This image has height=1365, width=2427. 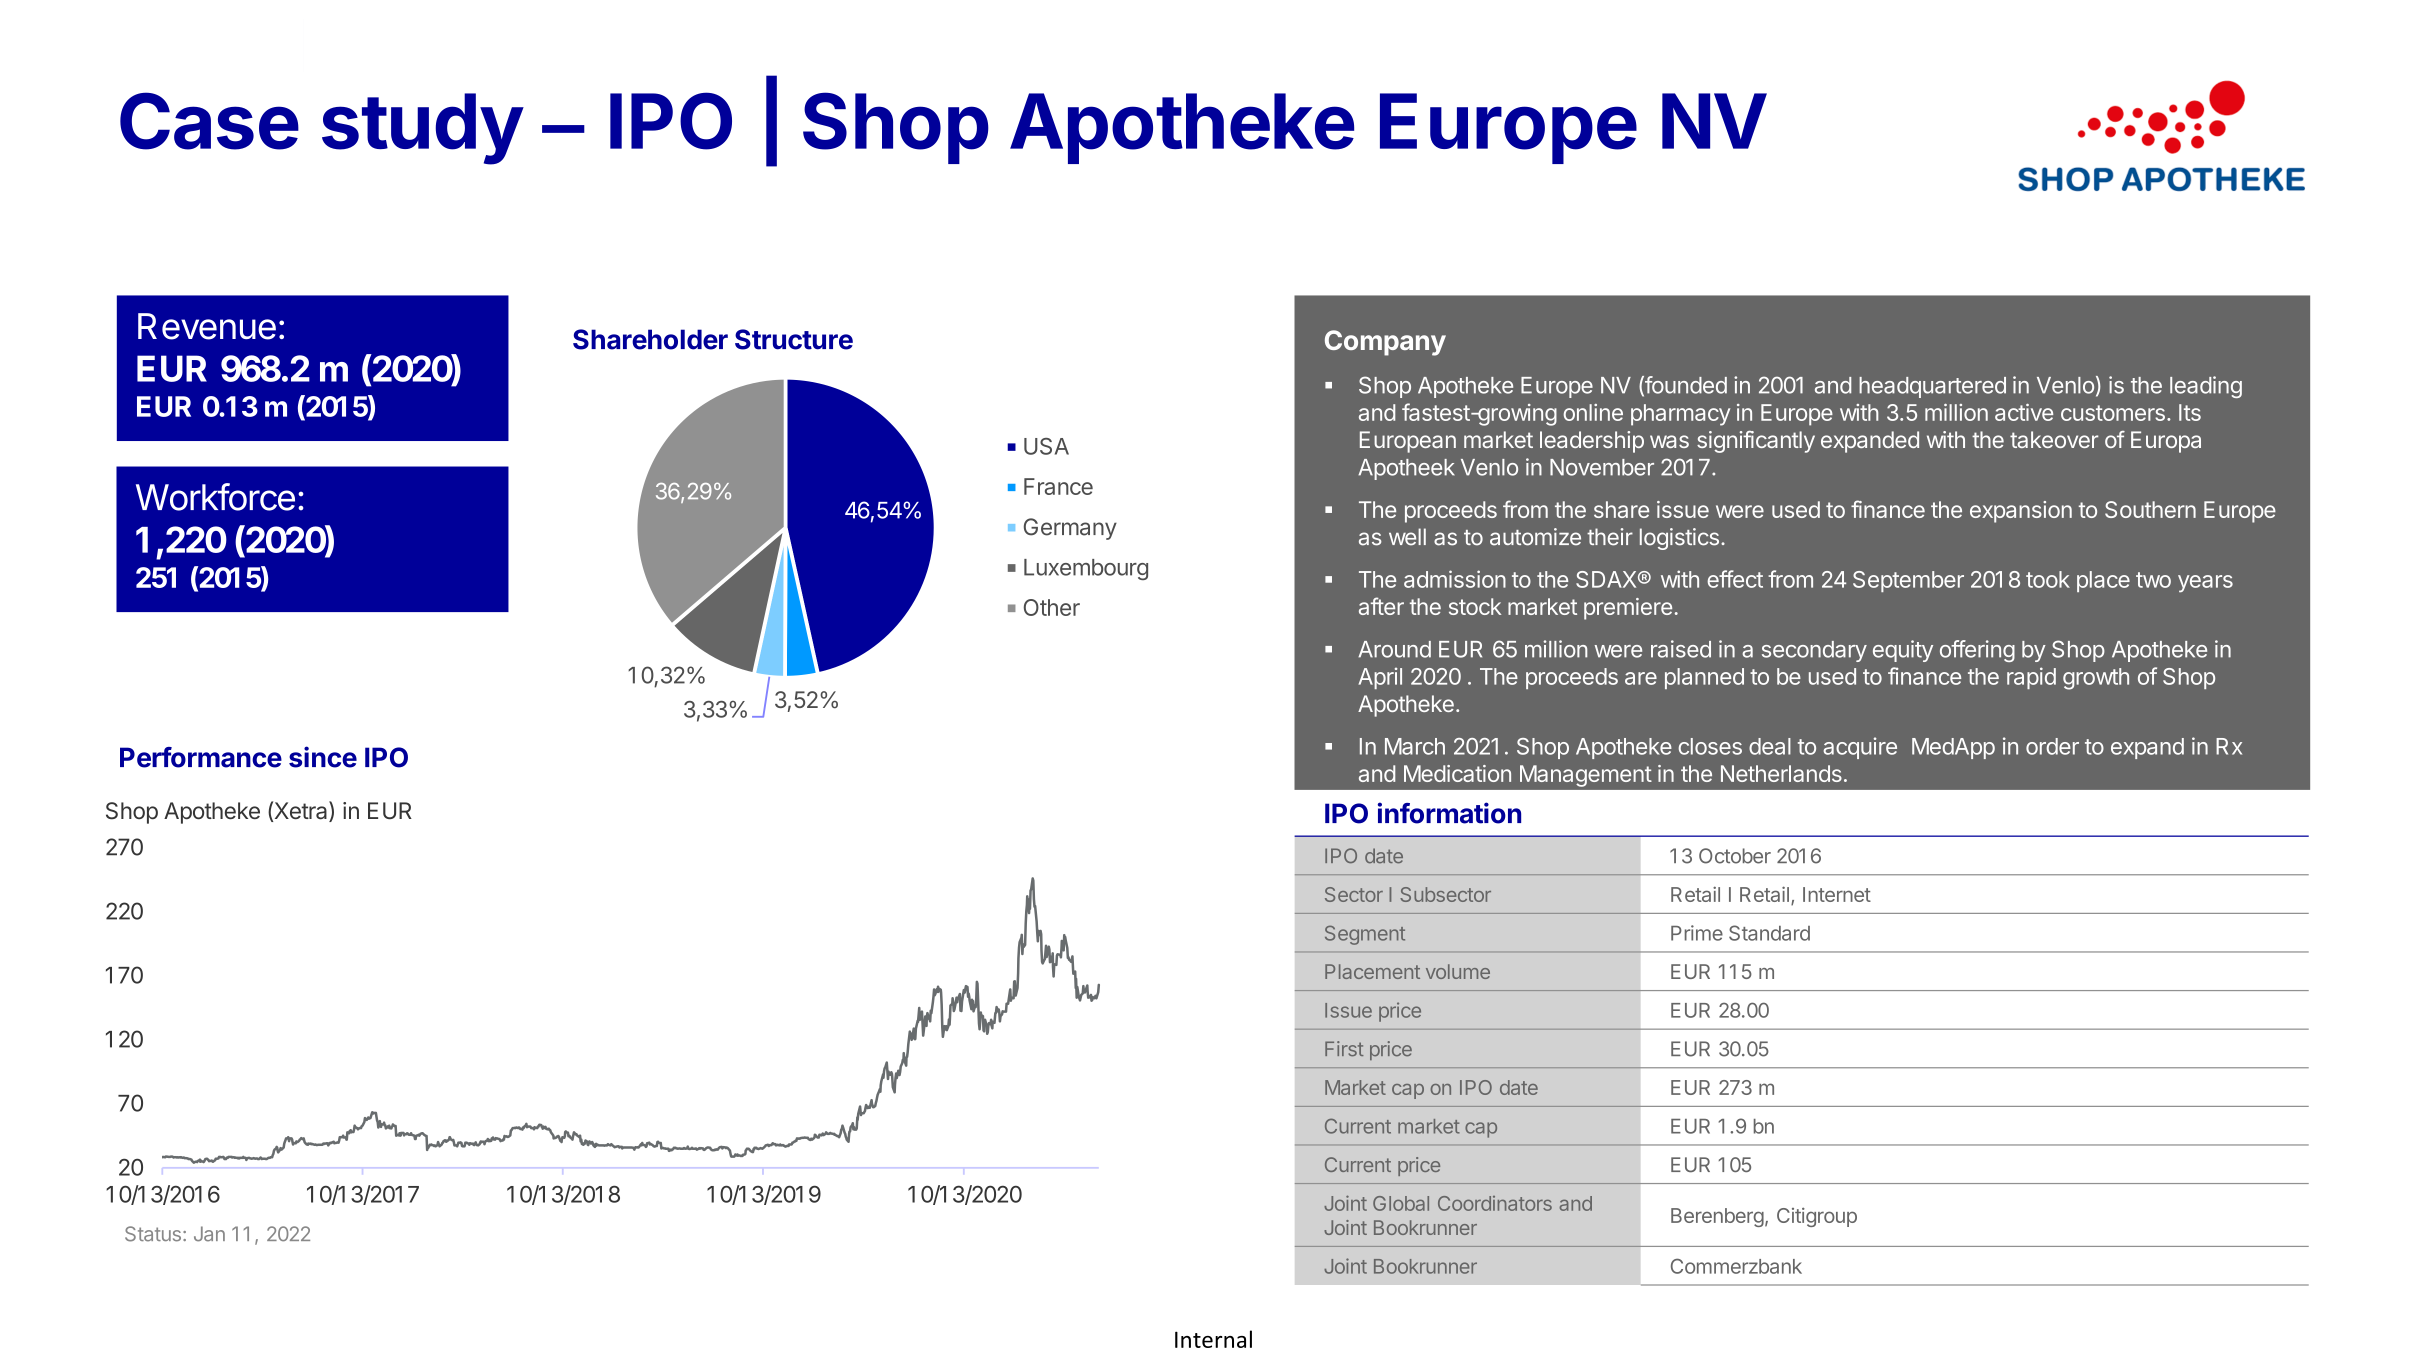 What do you see at coordinates (209, 1234) in the image?
I see `Jan` at bounding box center [209, 1234].
